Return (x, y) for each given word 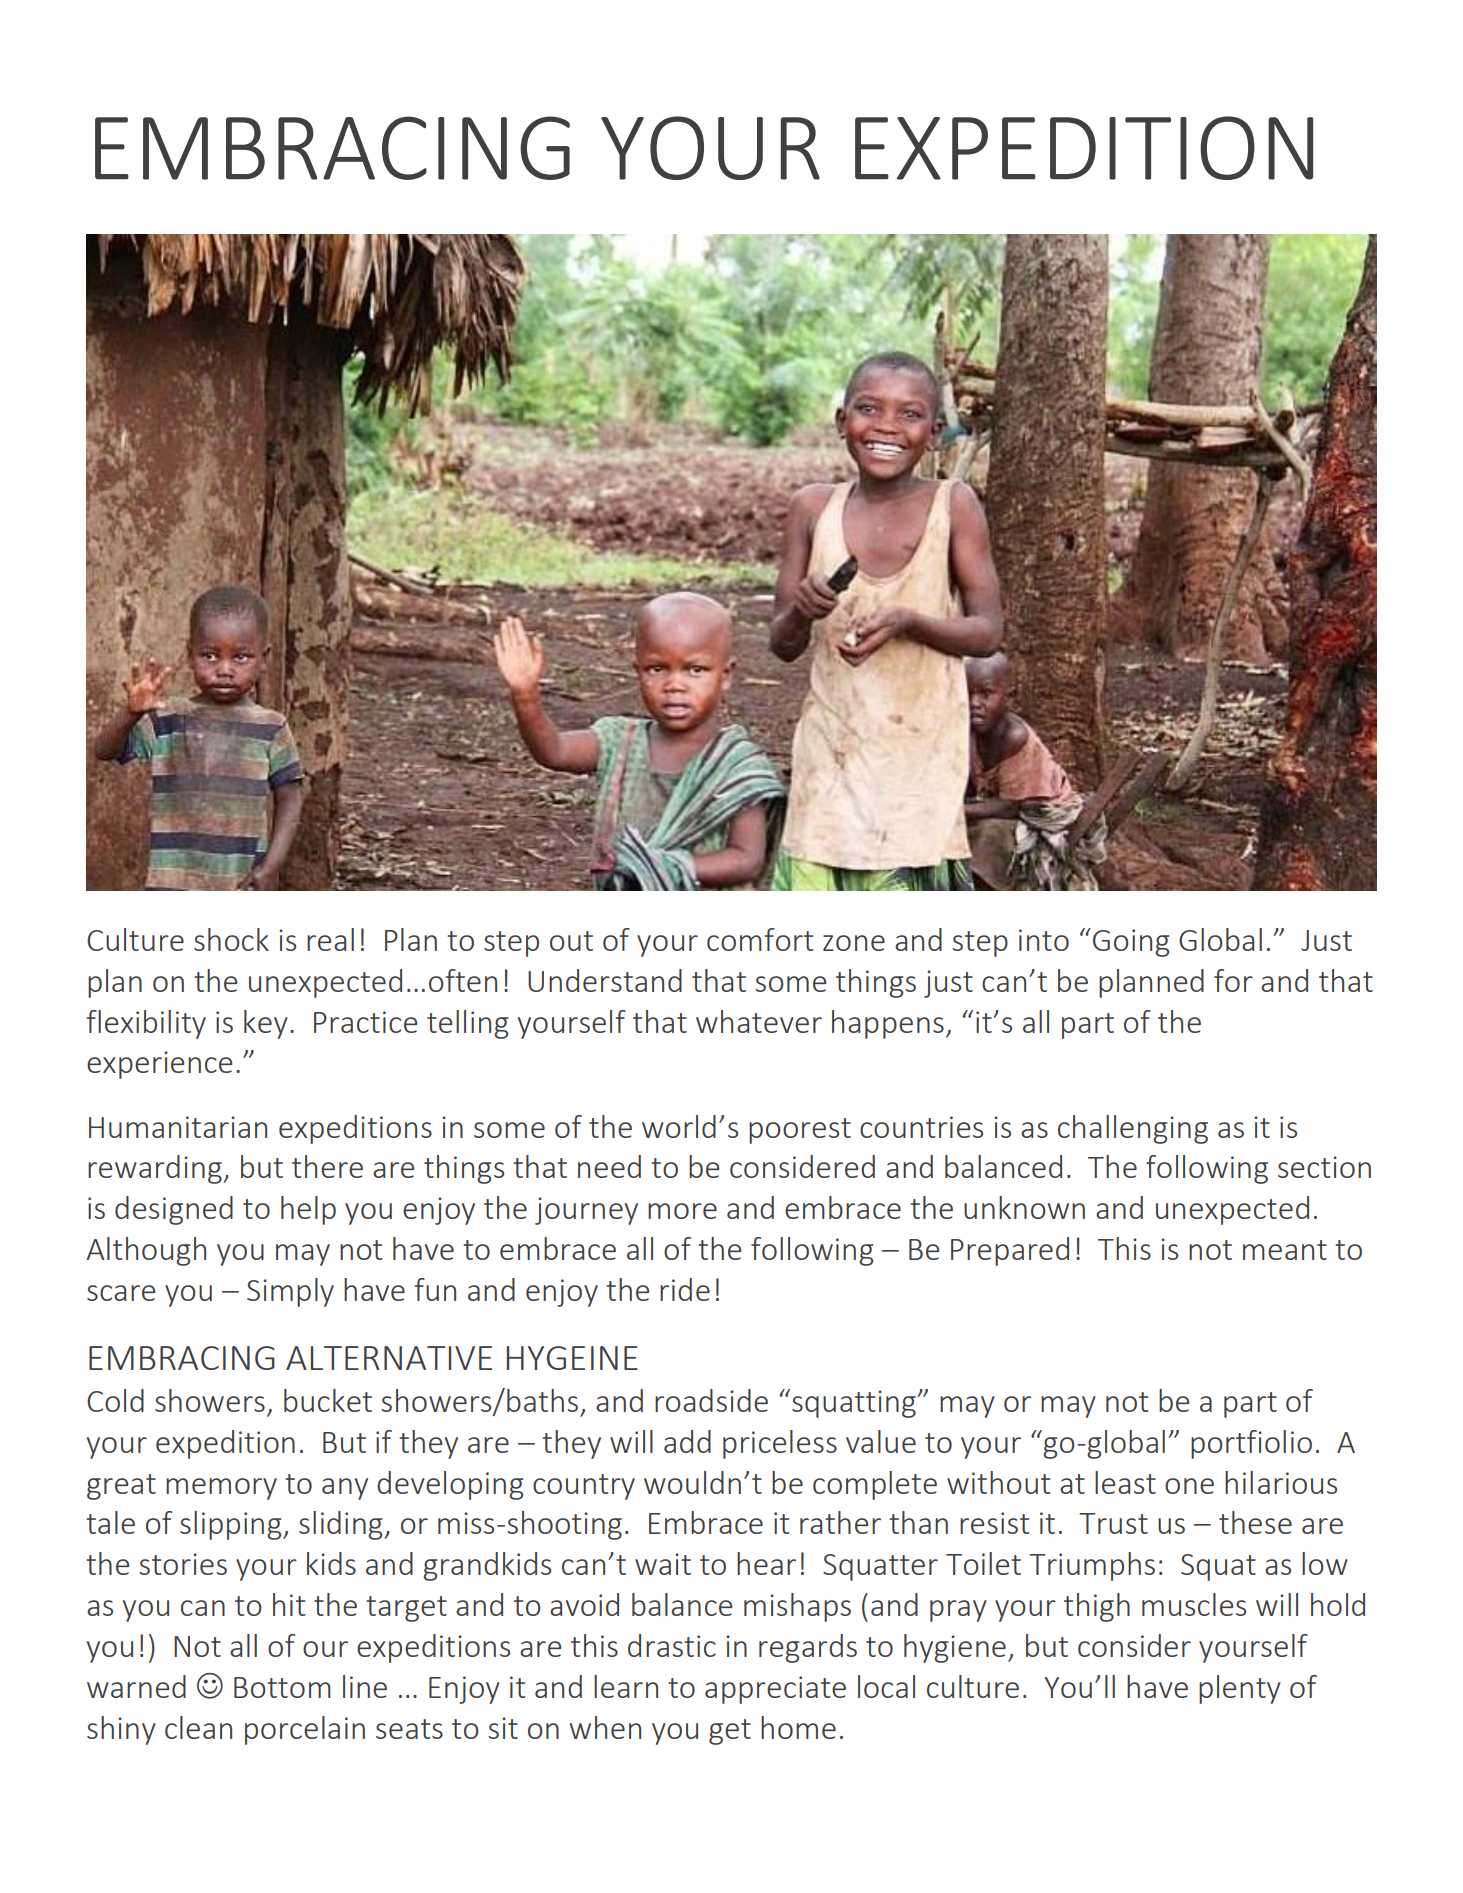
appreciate (775, 1690)
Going (1131, 943)
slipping (232, 1525)
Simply (290, 1292)
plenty (1240, 1689)
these (1255, 1522)
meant (1285, 1250)
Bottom (282, 1687)
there (327, 1166)
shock (231, 939)
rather (840, 1522)
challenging (1133, 1129)
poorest (800, 1131)
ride (685, 1289)
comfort (760, 939)
